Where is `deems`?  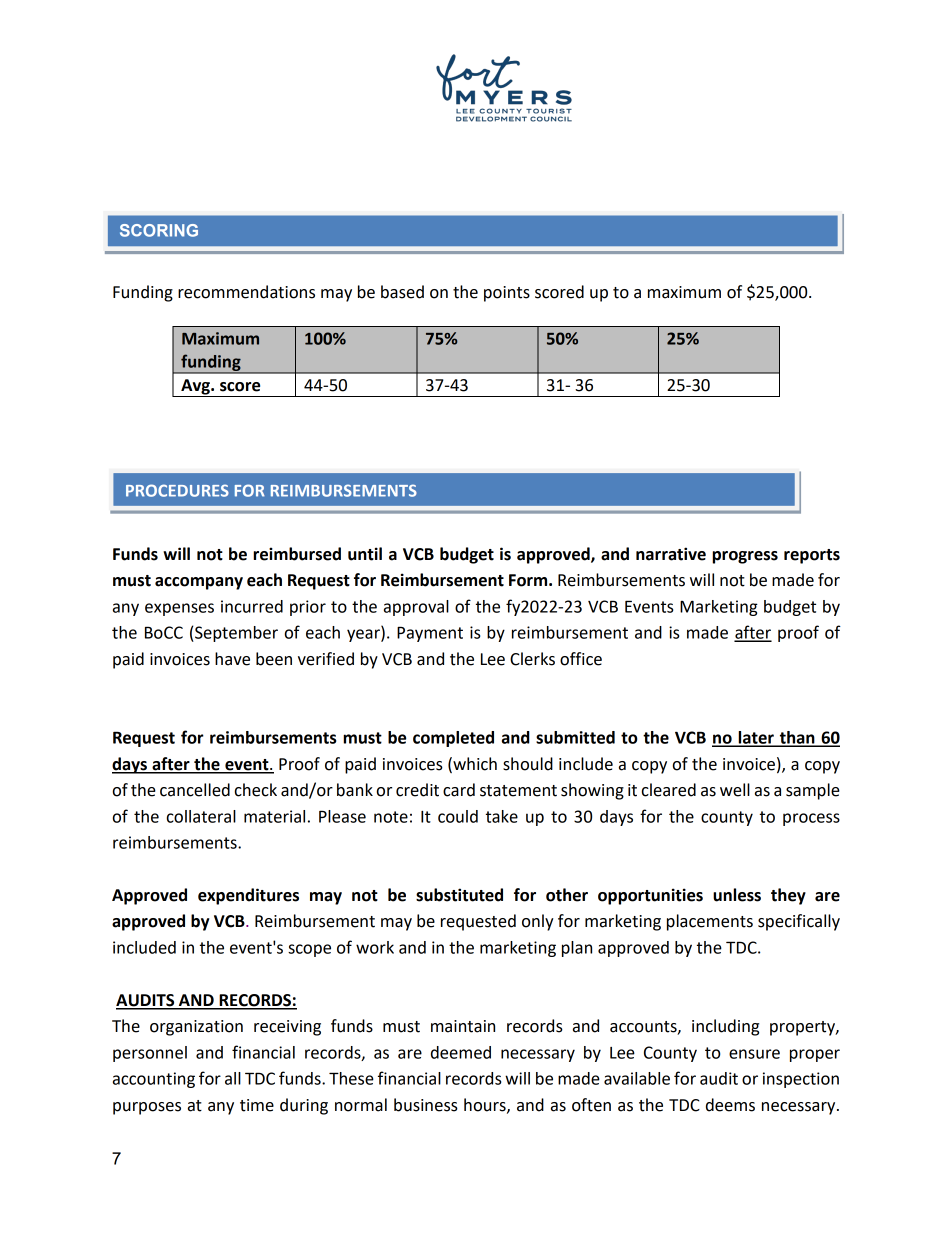
deems is located at coordinates (730, 1105).
